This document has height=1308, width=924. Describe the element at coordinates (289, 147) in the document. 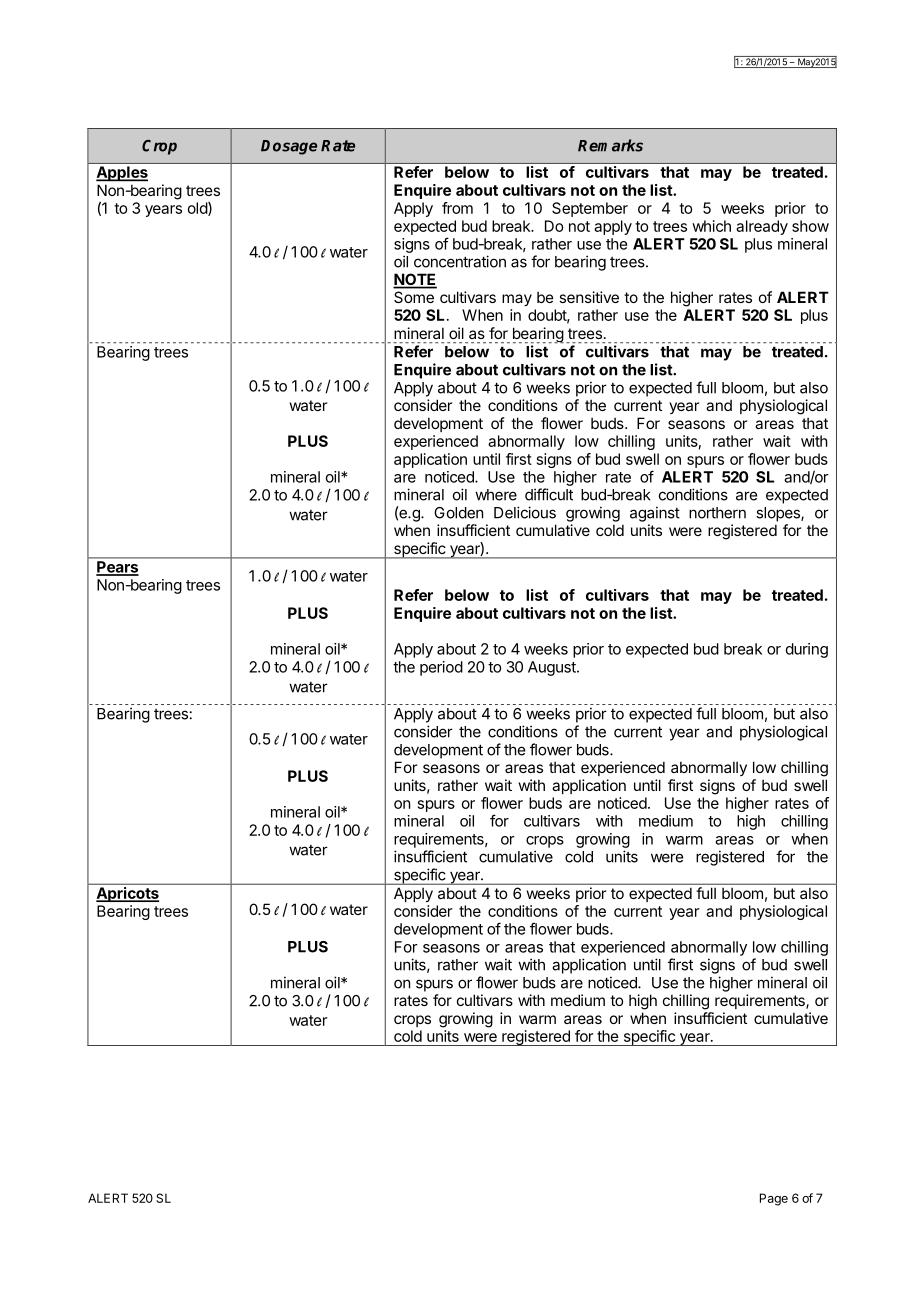

I see `Dosage` at that location.
